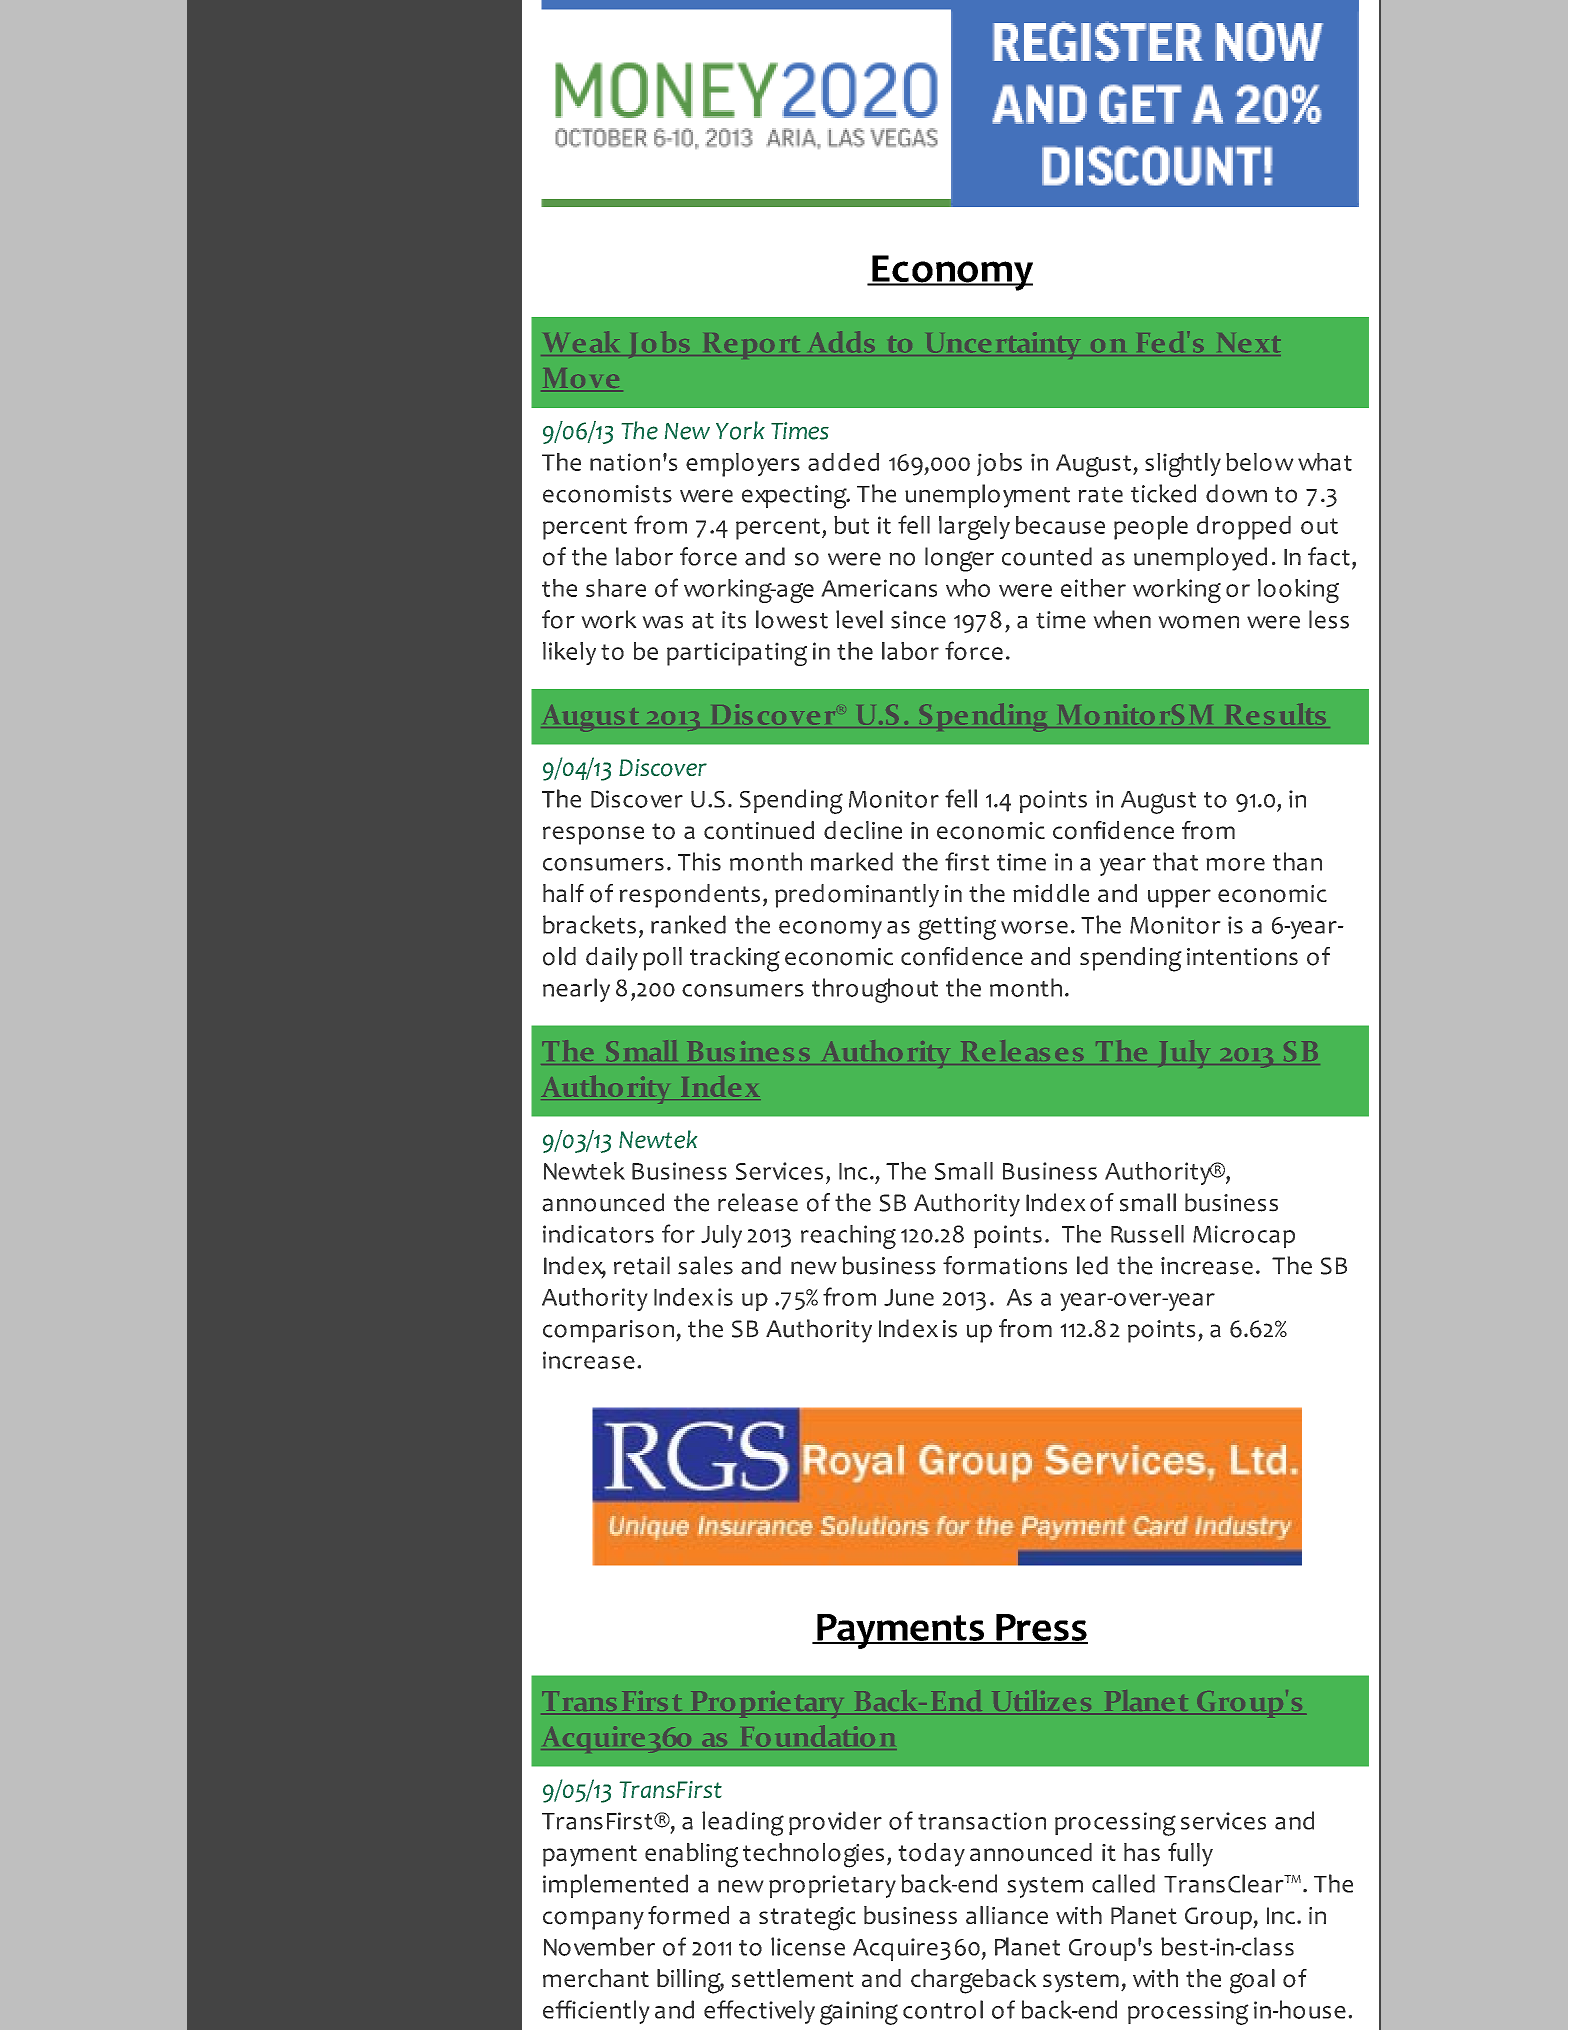 This screenshot has width=1569, height=2030. I want to click on formed, so click(688, 1915).
